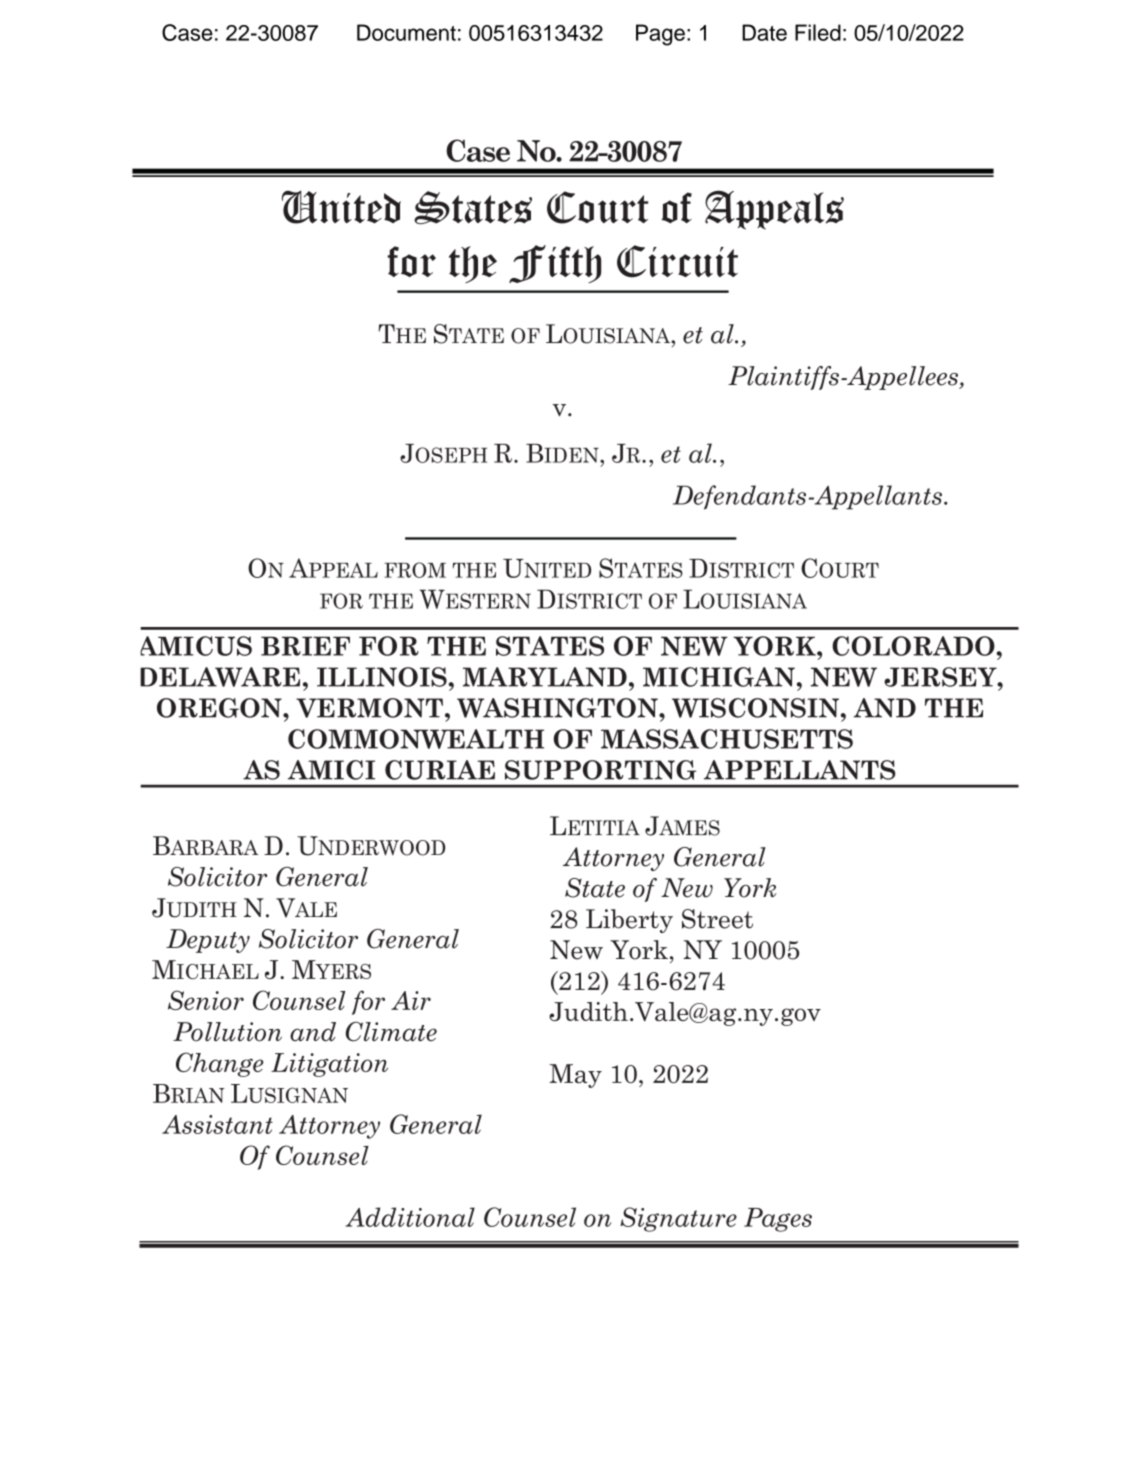 The width and height of the screenshot is (1126, 1457). What do you see at coordinates (406, 32) in the screenshot?
I see `Document` at bounding box center [406, 32].
